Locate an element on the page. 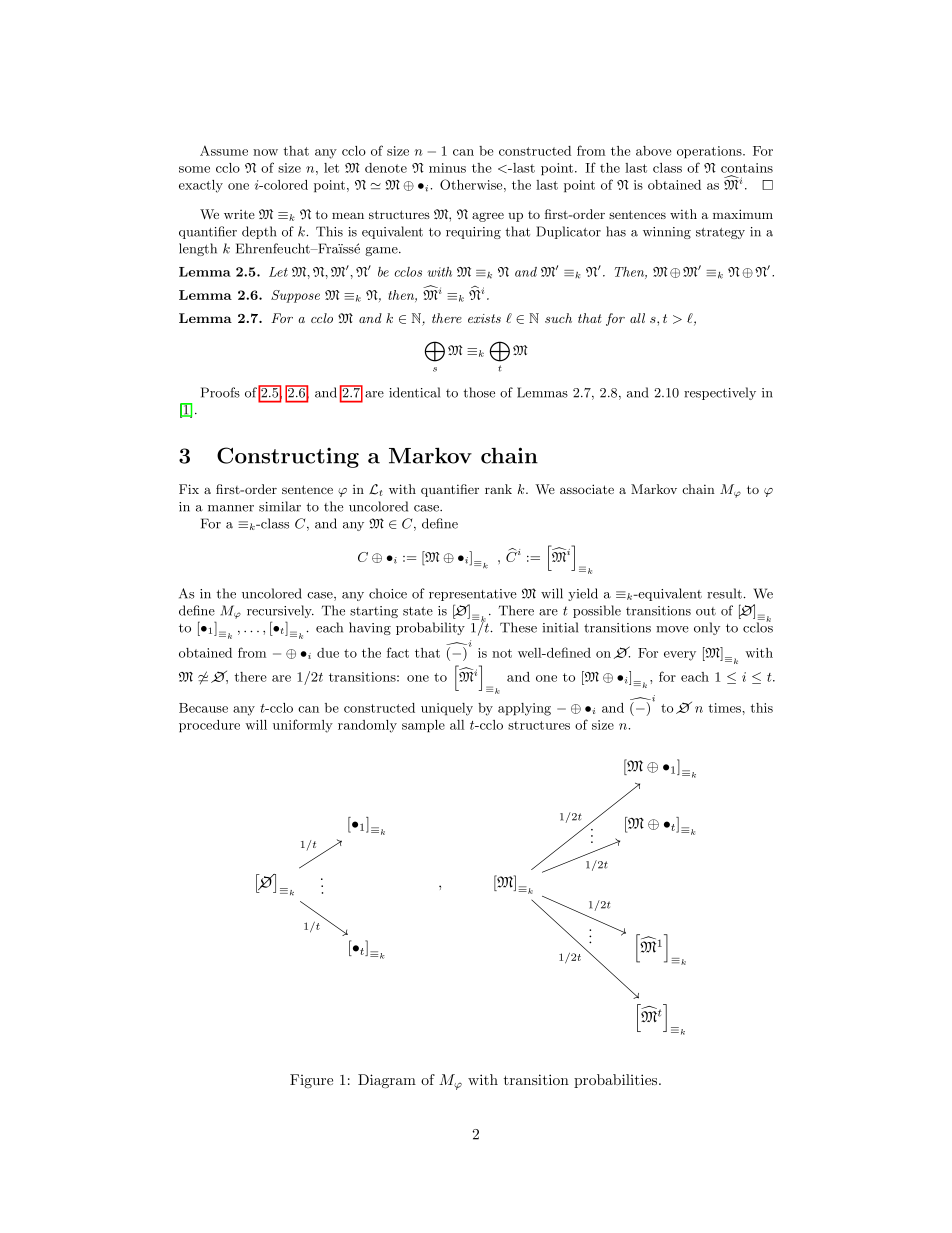 This page has height=1233, width=952. rank is located at coordinates (498, 489).
